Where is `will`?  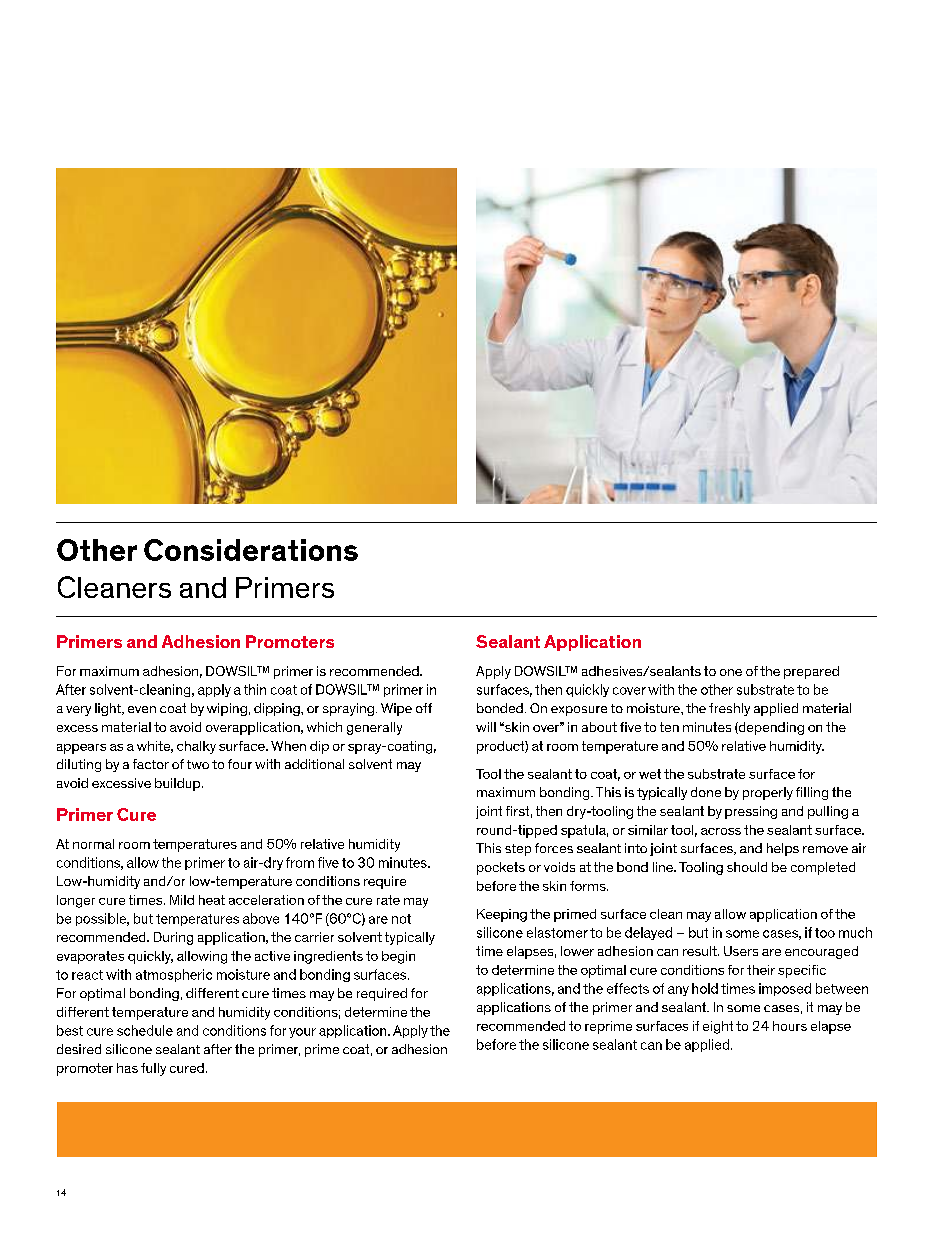
will is located at coordinates (486, 727).
